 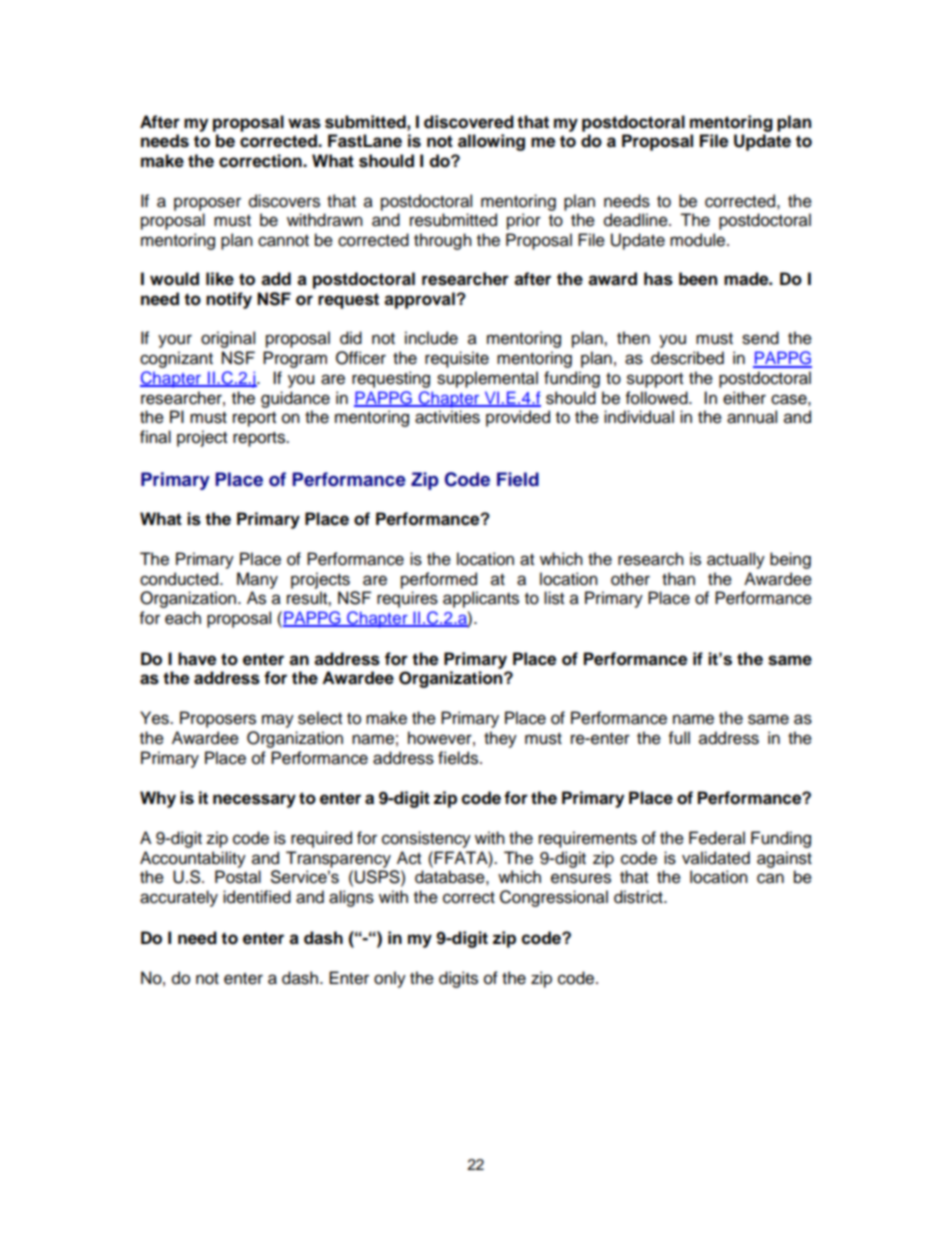 I want to click on Many, so click(x=257, y=580).
